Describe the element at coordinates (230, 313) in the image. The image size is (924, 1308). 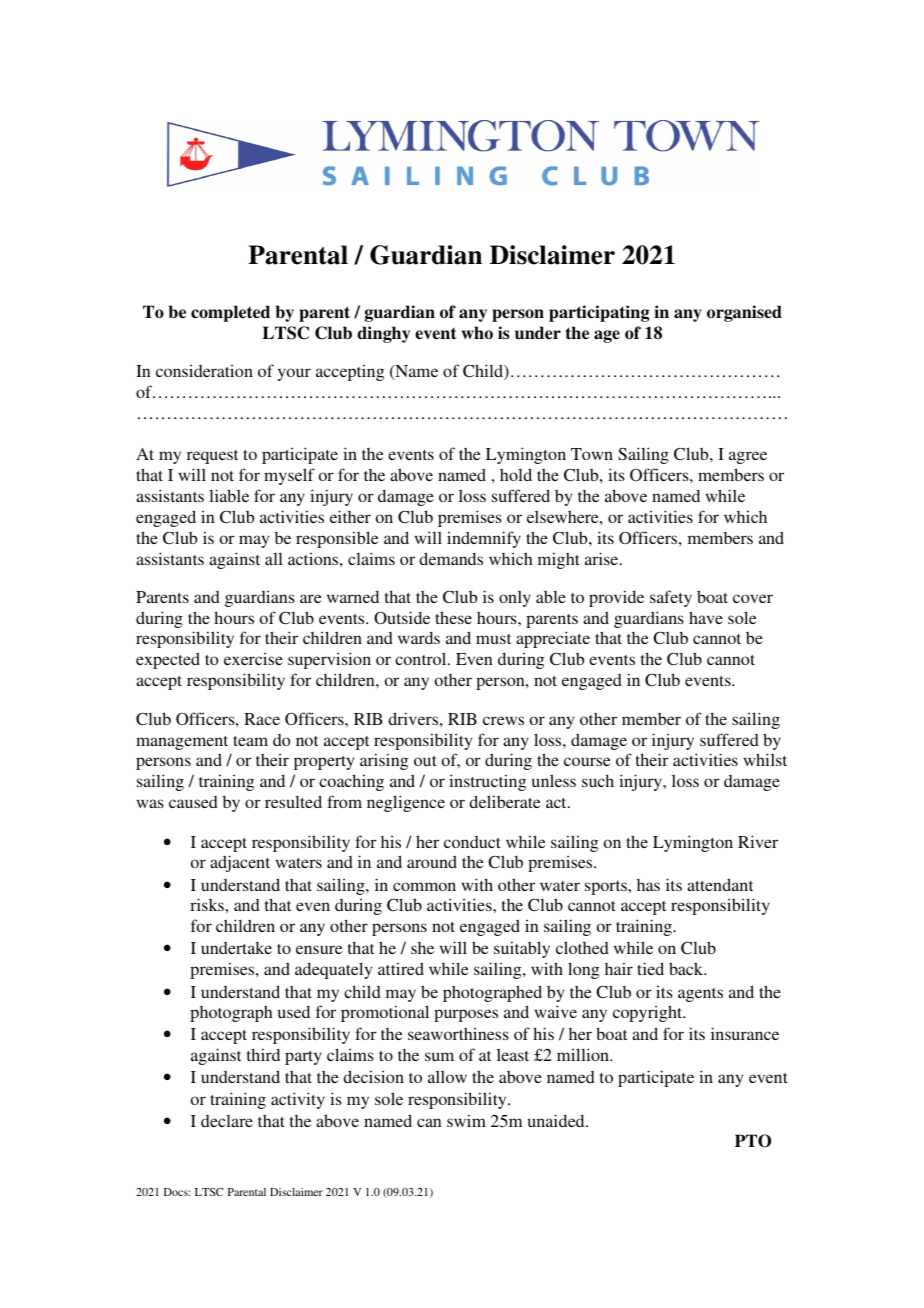
I see `completed` at that location.
